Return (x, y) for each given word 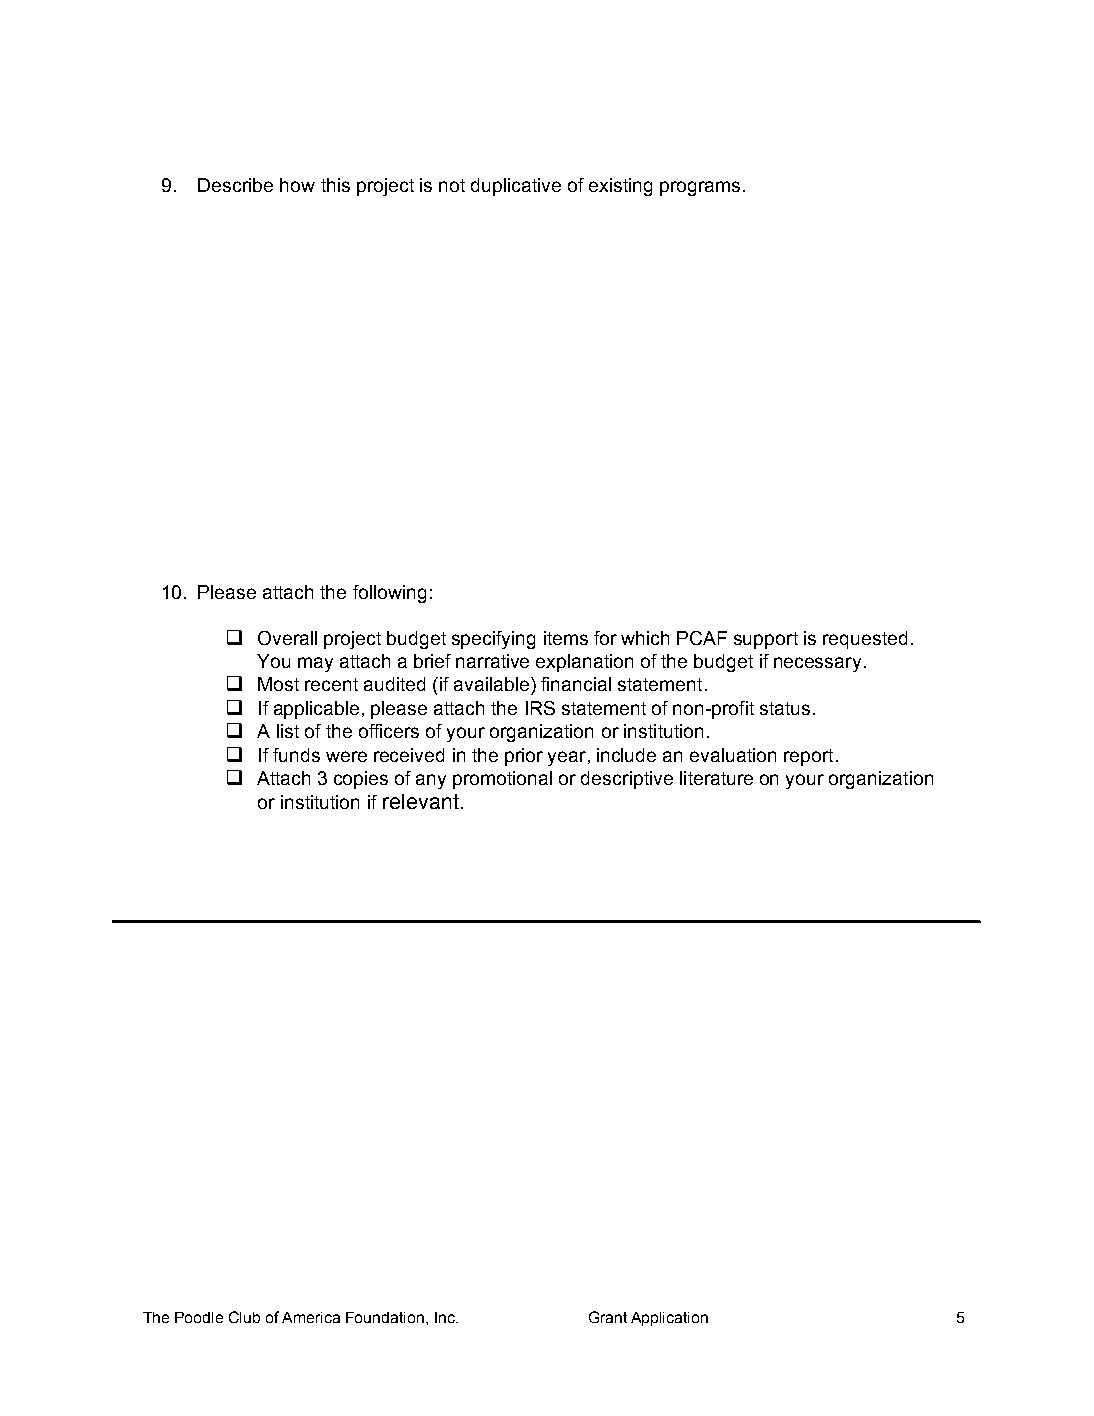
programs (700, 188)
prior (524, 757)
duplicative (516, 187)
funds (296, 755)
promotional (502, 780)
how (297, 185)
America (311, 1317)
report (808, 757)
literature (716, 778)
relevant (421, 801)
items (566, 638)
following (389, 594)
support (766, 640)
